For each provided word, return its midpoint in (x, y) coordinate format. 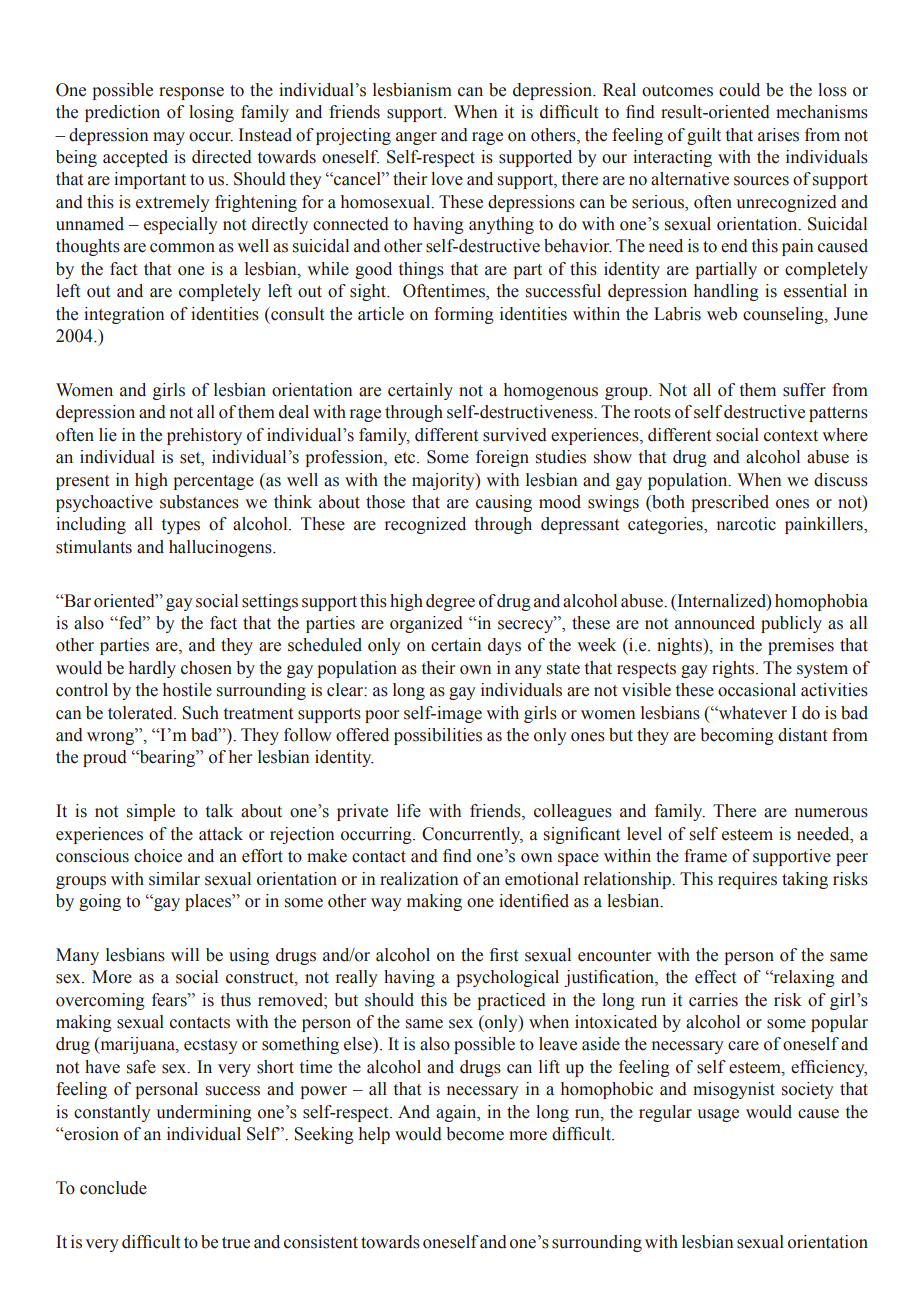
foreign (502, 458)
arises (778, 135)
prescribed (730, 503)
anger (416, 138)
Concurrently (472, 835)
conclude (113, 1188)
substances (199, 502)
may (169, 138)
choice (158, 856)
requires (747, 880)
